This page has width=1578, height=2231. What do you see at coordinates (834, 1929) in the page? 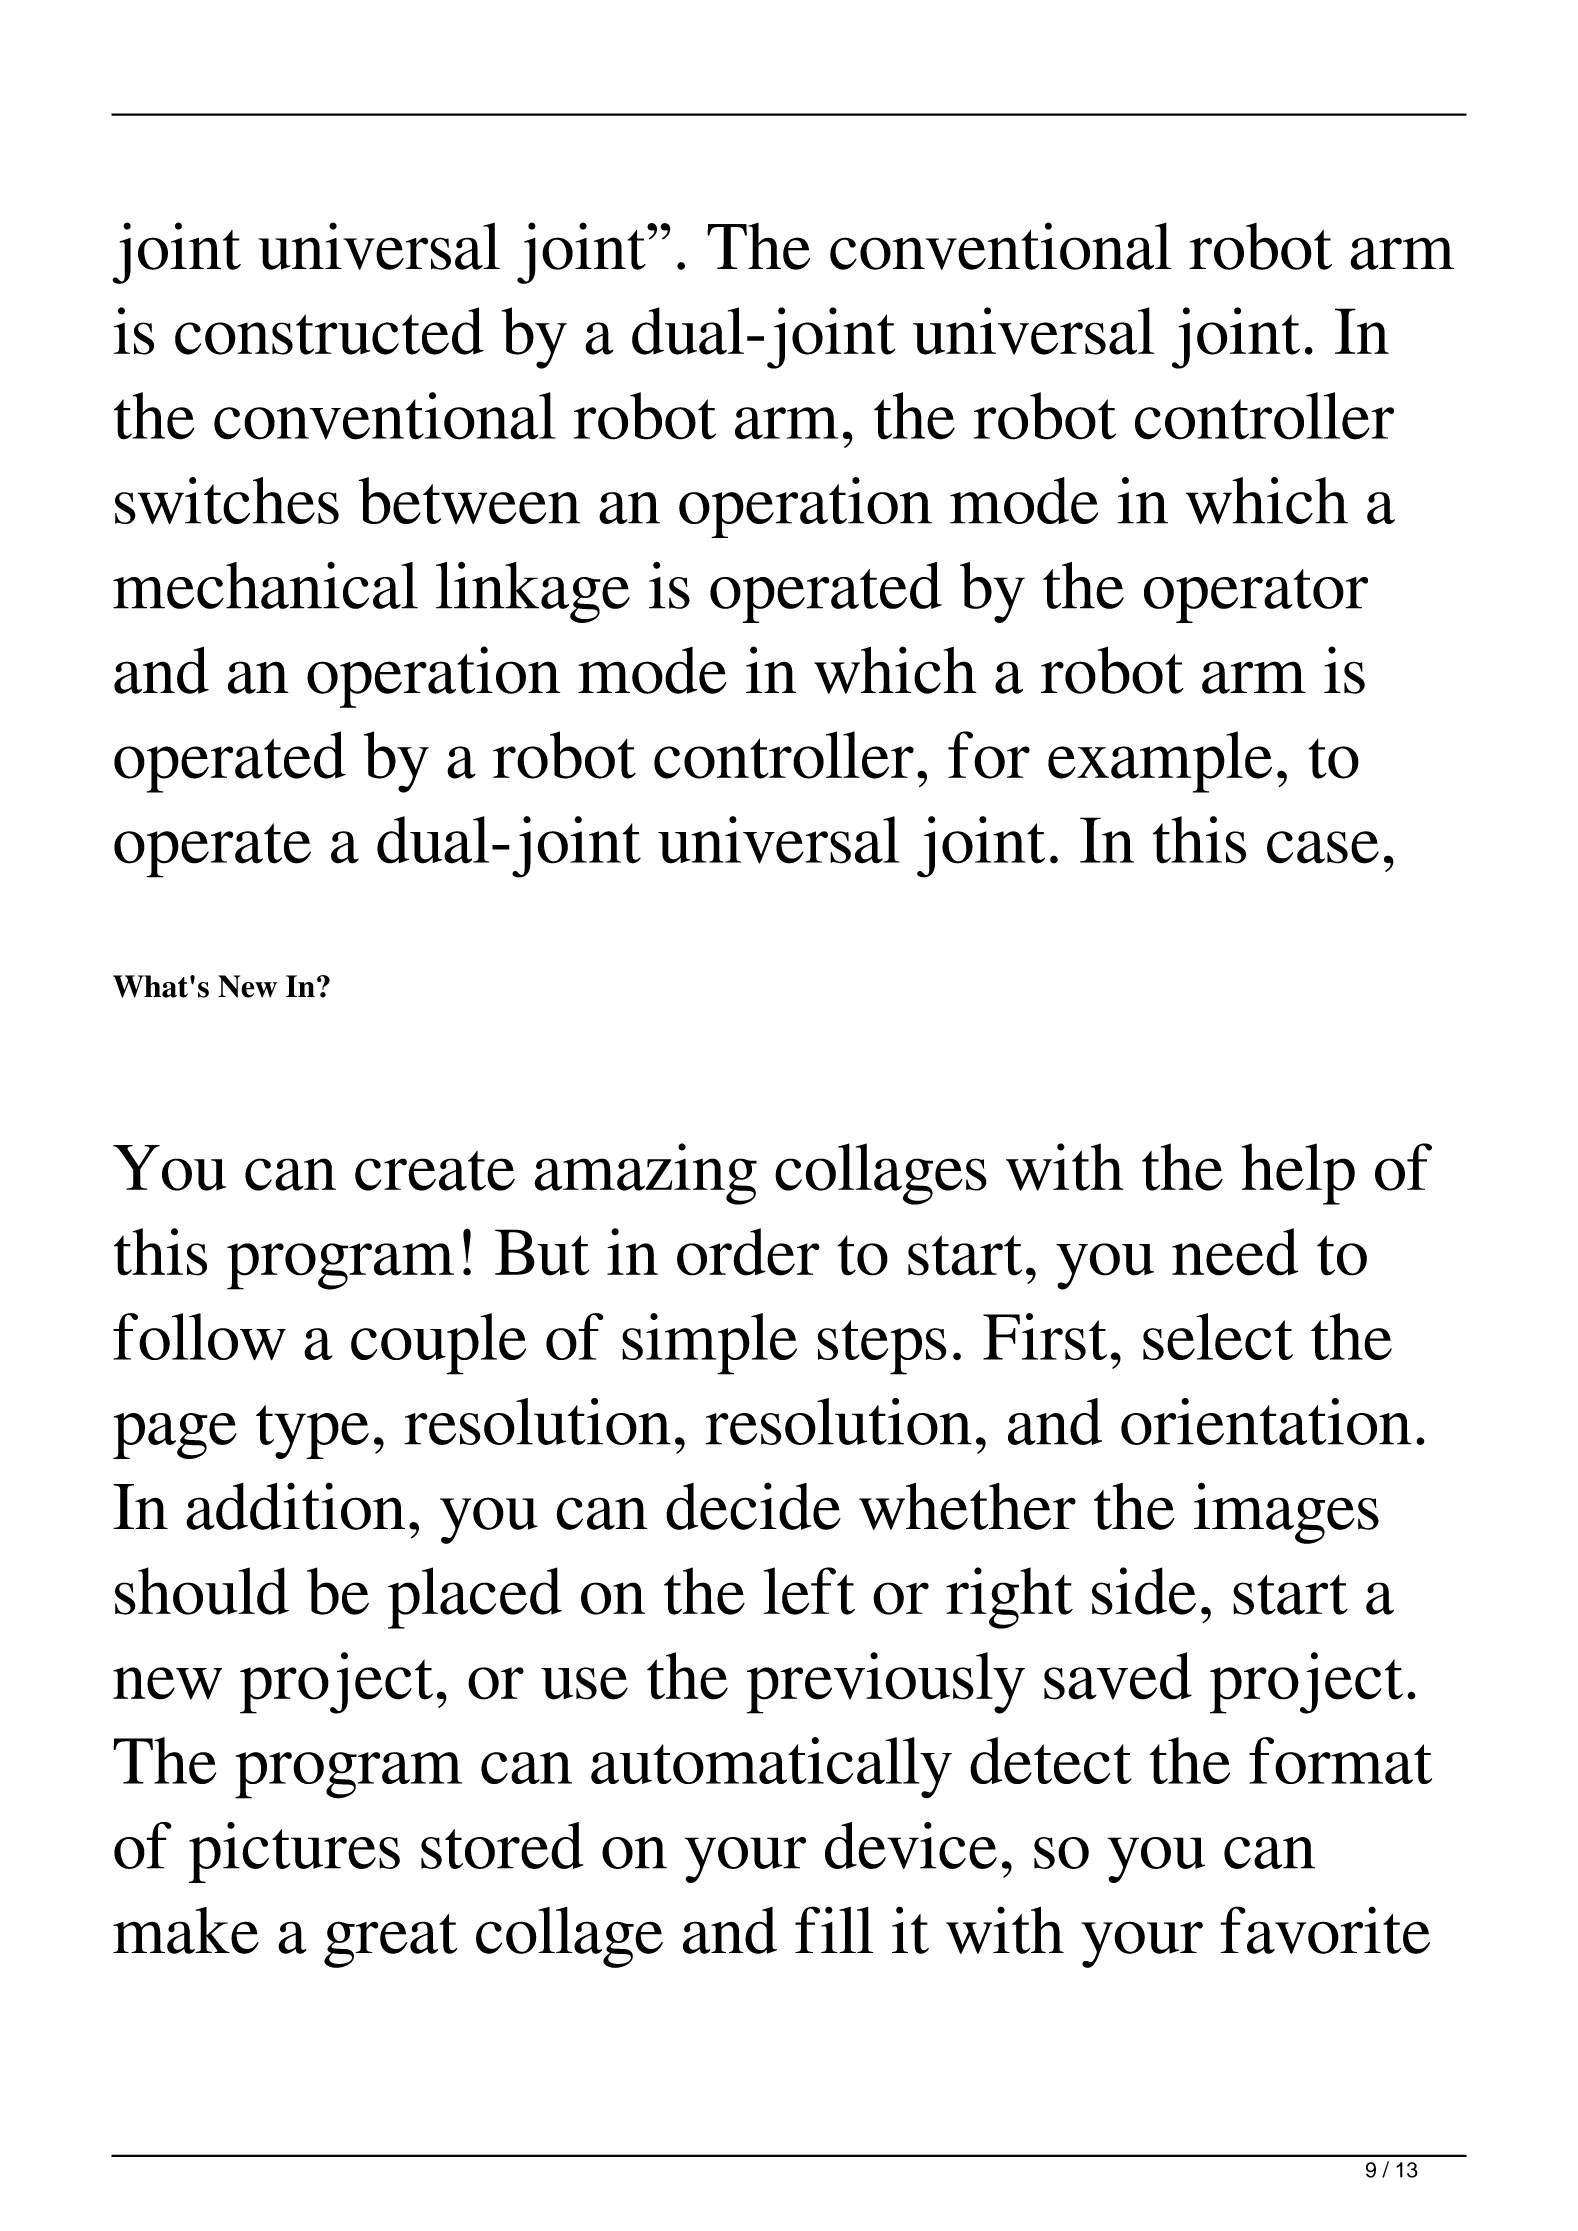
I see `fill` at bounding box center [834, 1929].
